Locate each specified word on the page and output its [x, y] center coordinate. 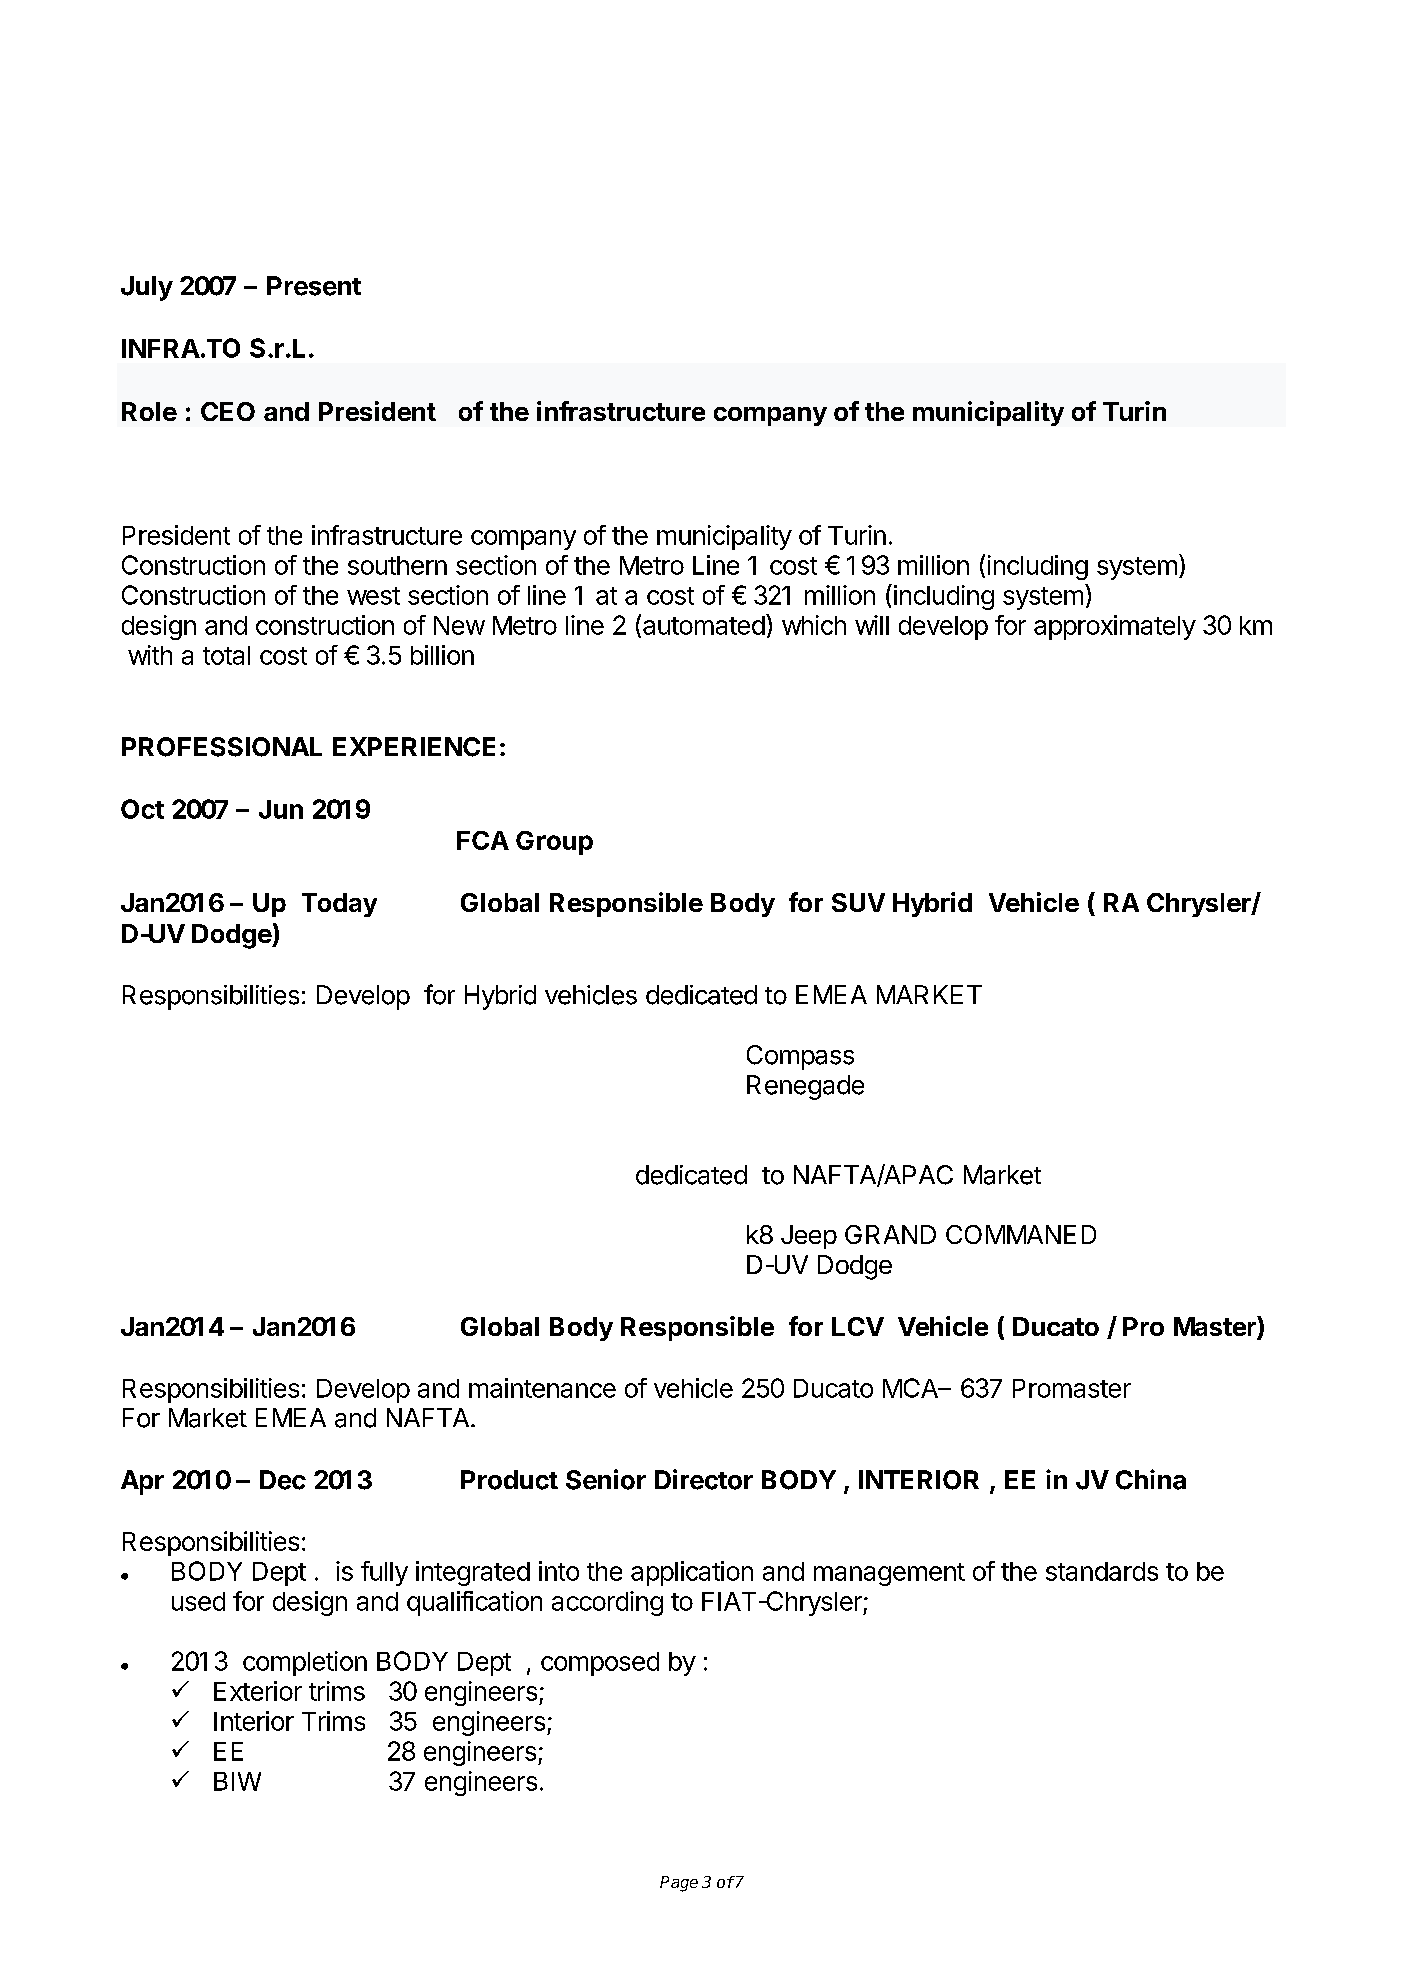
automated [704, 625]
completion [305, 1663]
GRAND [890, 1234]
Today [339, 905]
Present [314, 286]
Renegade [805, 1087]
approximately [1115, 627]
